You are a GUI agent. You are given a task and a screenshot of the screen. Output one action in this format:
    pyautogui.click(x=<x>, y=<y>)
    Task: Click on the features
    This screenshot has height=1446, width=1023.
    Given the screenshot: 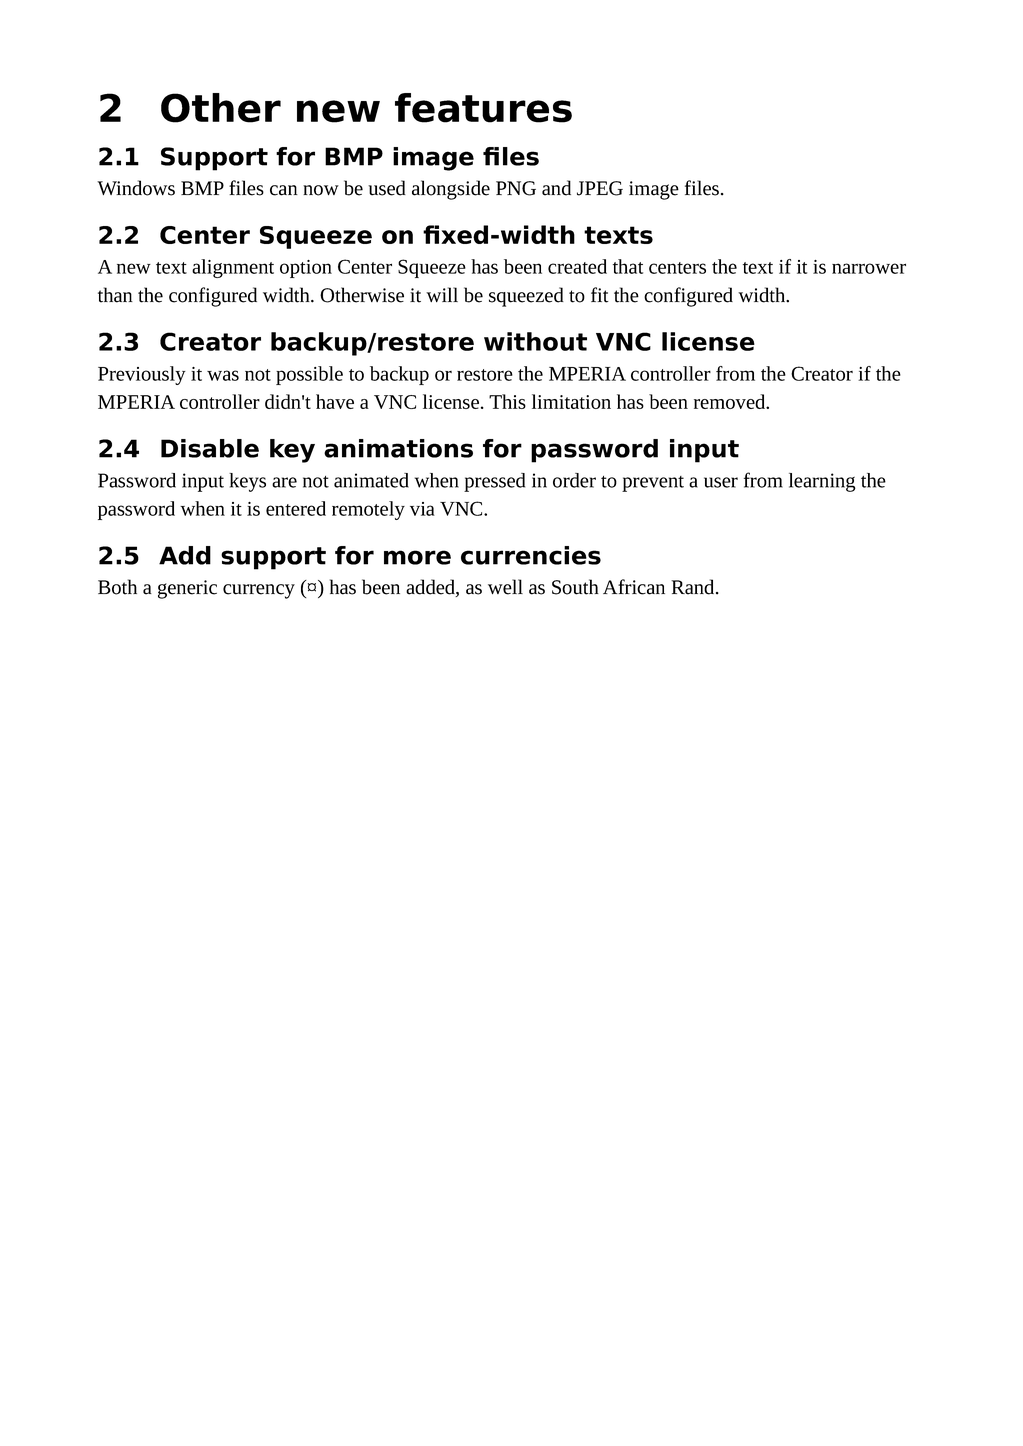 What is the action you would take?
    pyautogui.click(x=483, y=108)
